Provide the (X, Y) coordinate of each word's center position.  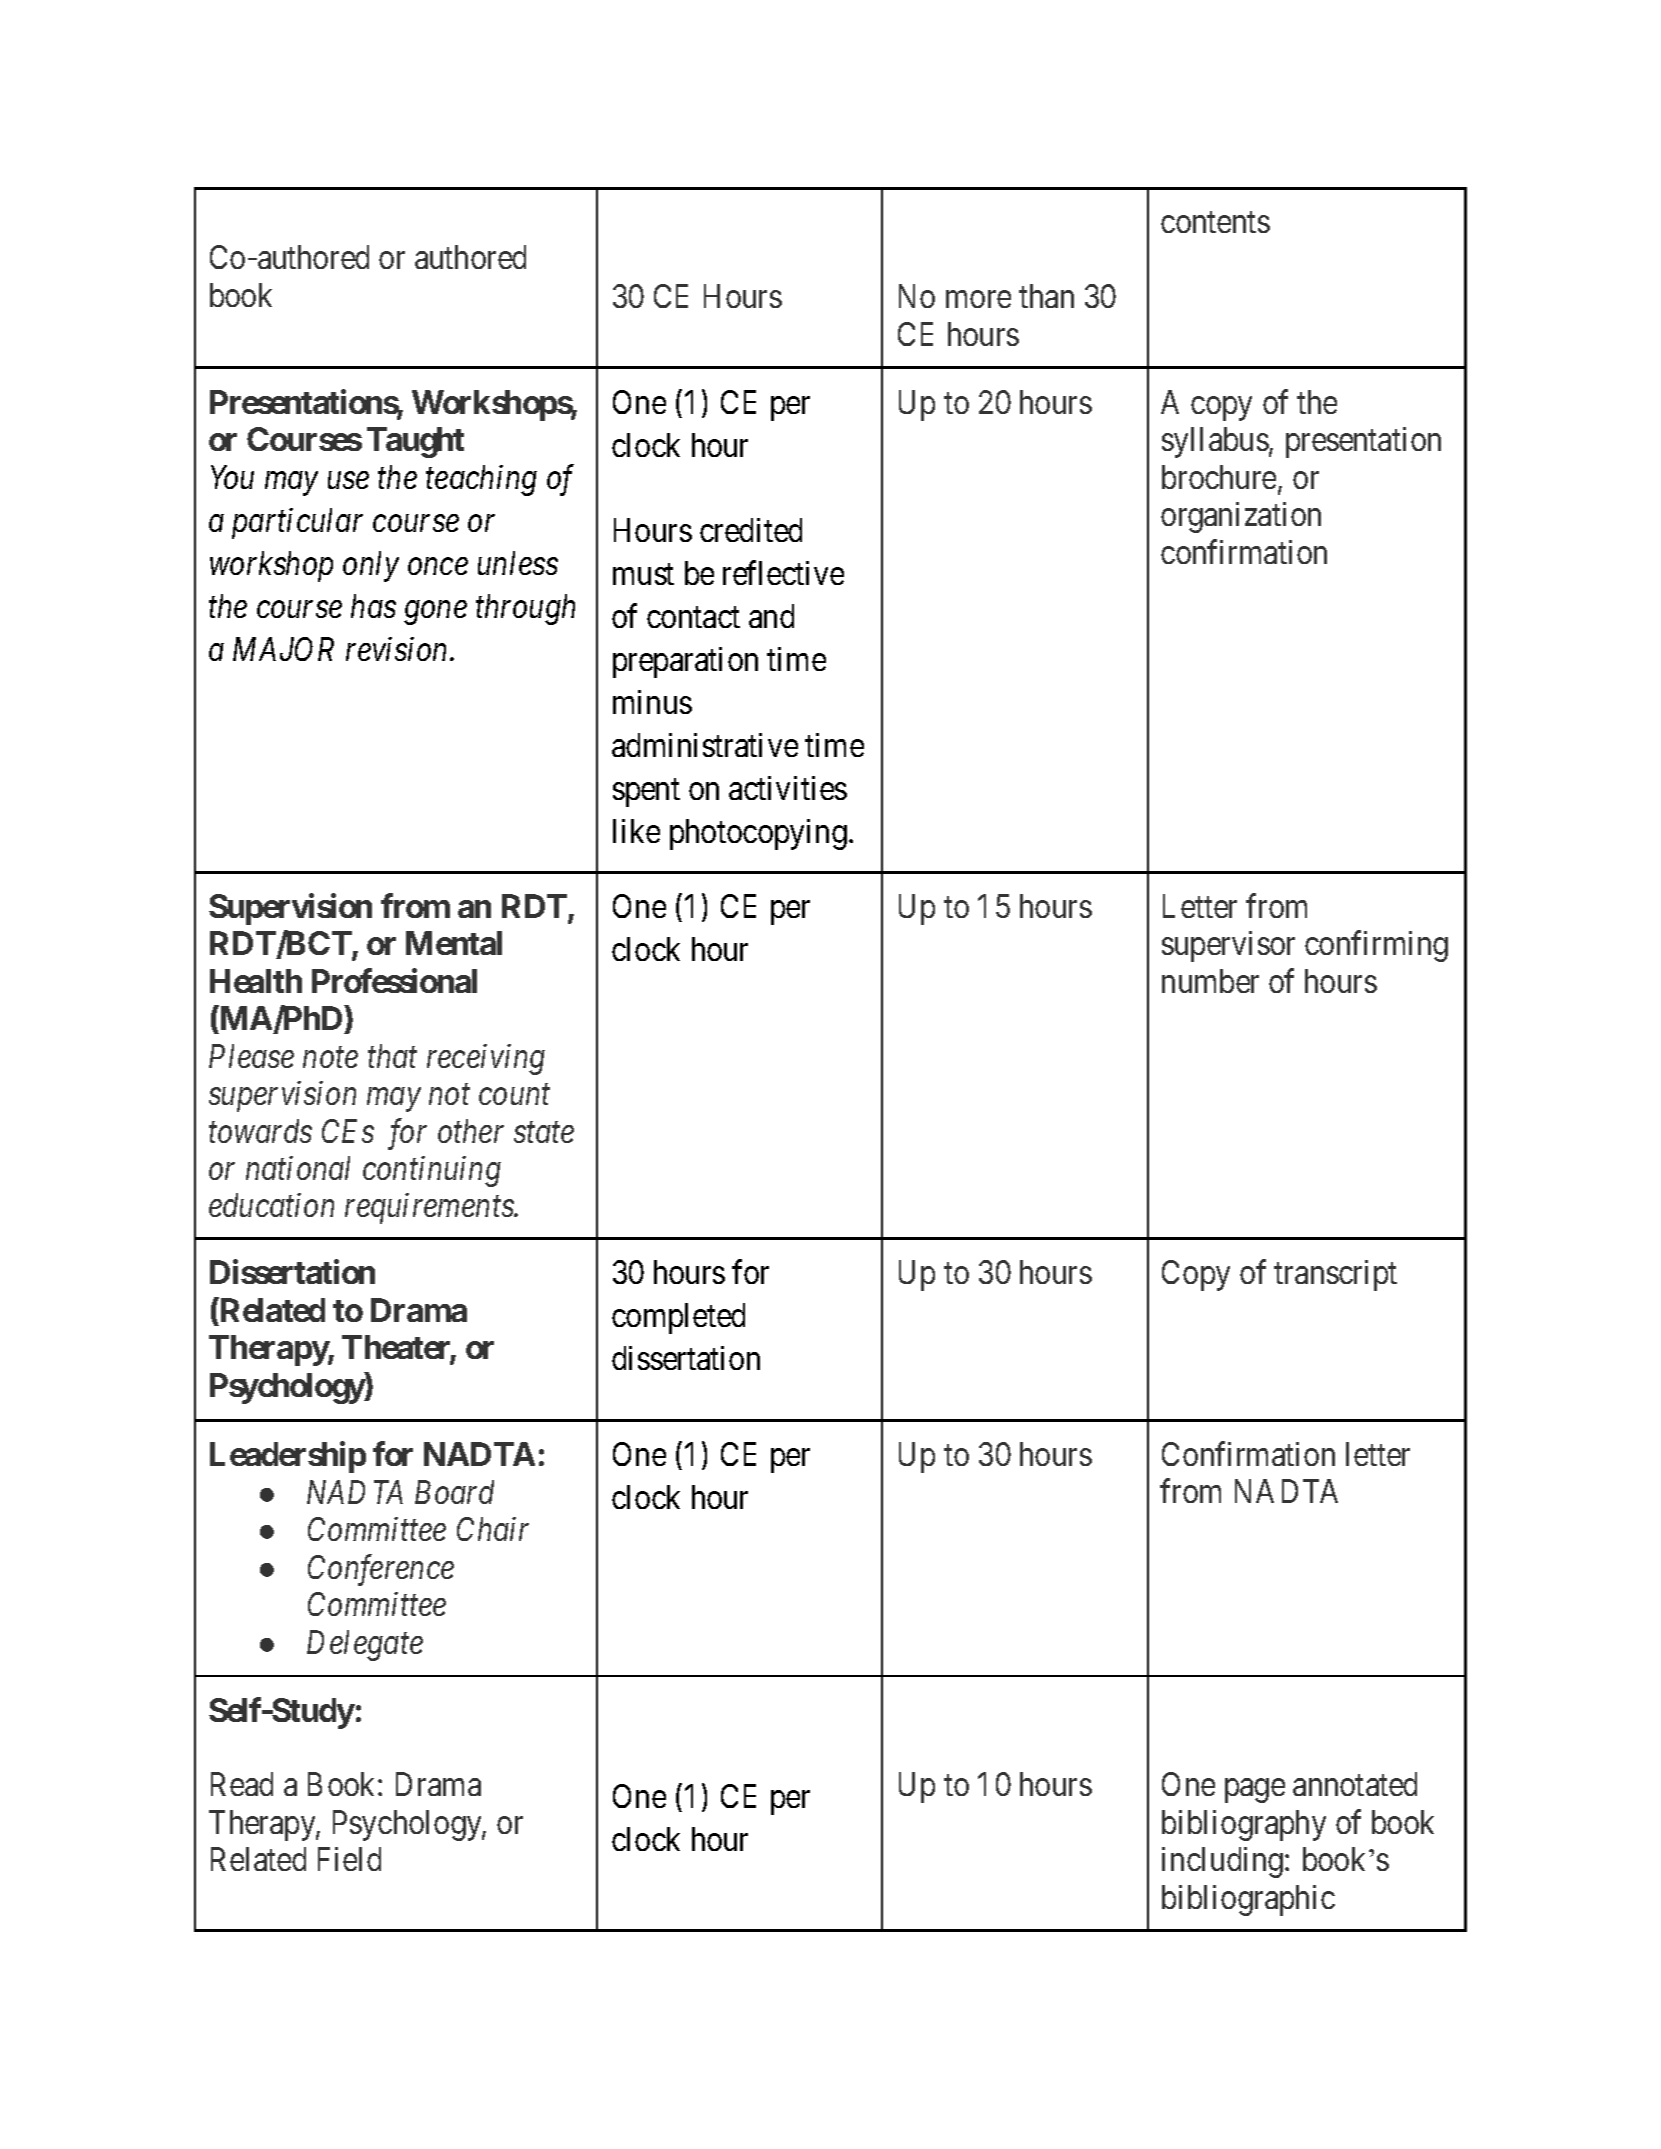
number (1210, 981)
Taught (415, 442)
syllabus (1215, 442)
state (544, 1133)
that (392, 1056)
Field (349, 1859)
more (978, 299)
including (1222, 1862)
